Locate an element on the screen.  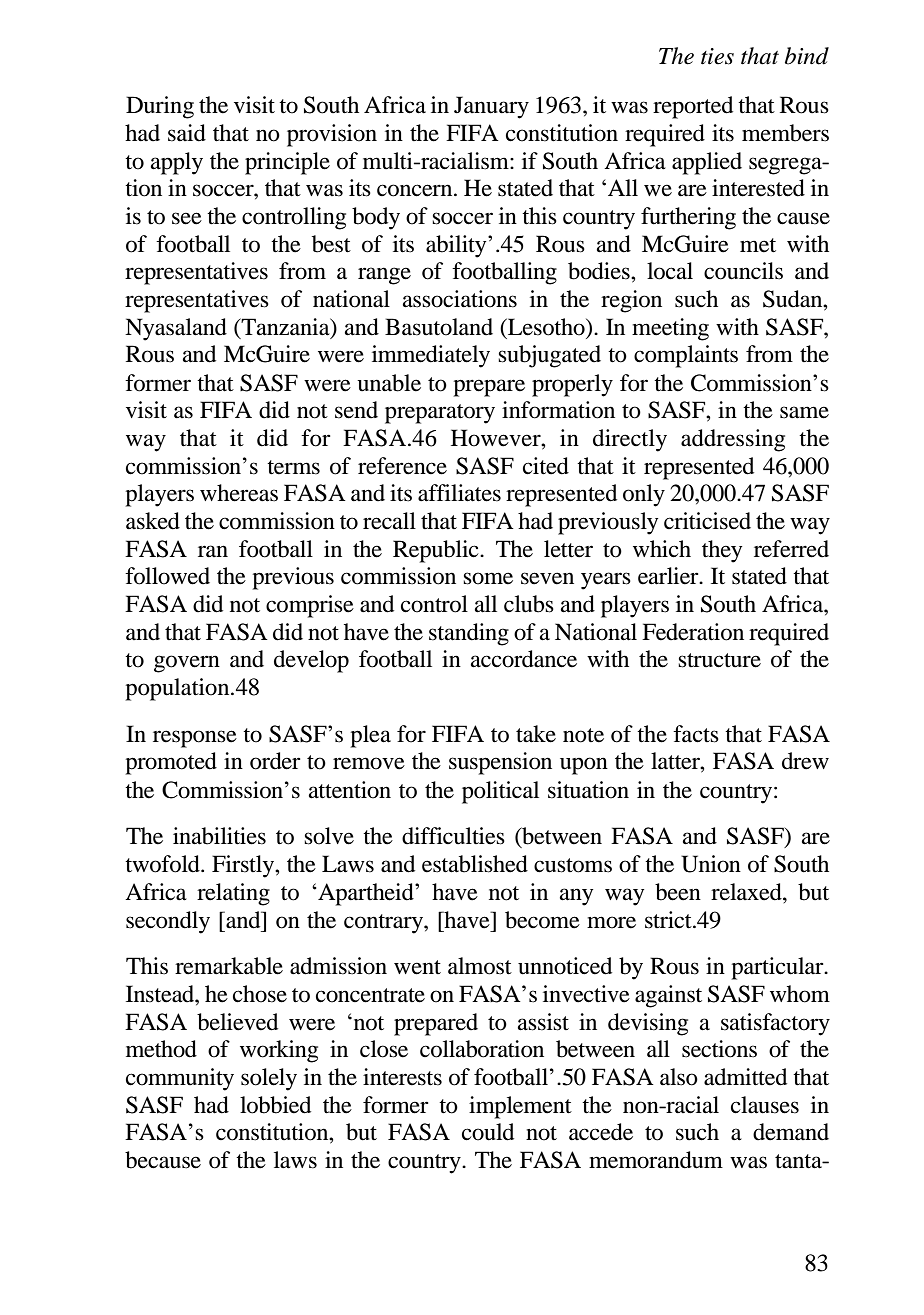
said is located at coordinates (187, 133).
